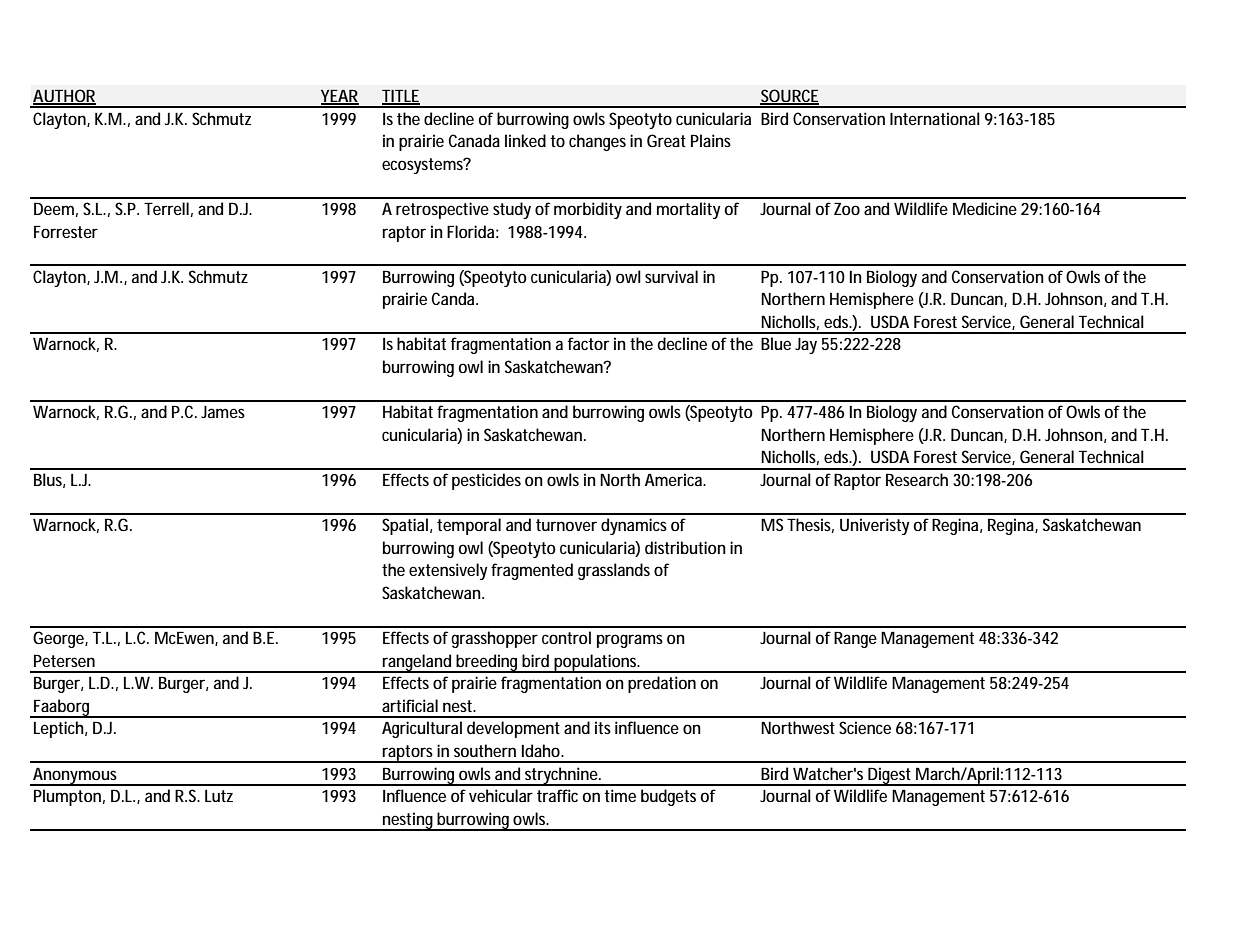 This screenshot has height=952, width=1233. I want to click on AUTHOR, so click(64, 96).
